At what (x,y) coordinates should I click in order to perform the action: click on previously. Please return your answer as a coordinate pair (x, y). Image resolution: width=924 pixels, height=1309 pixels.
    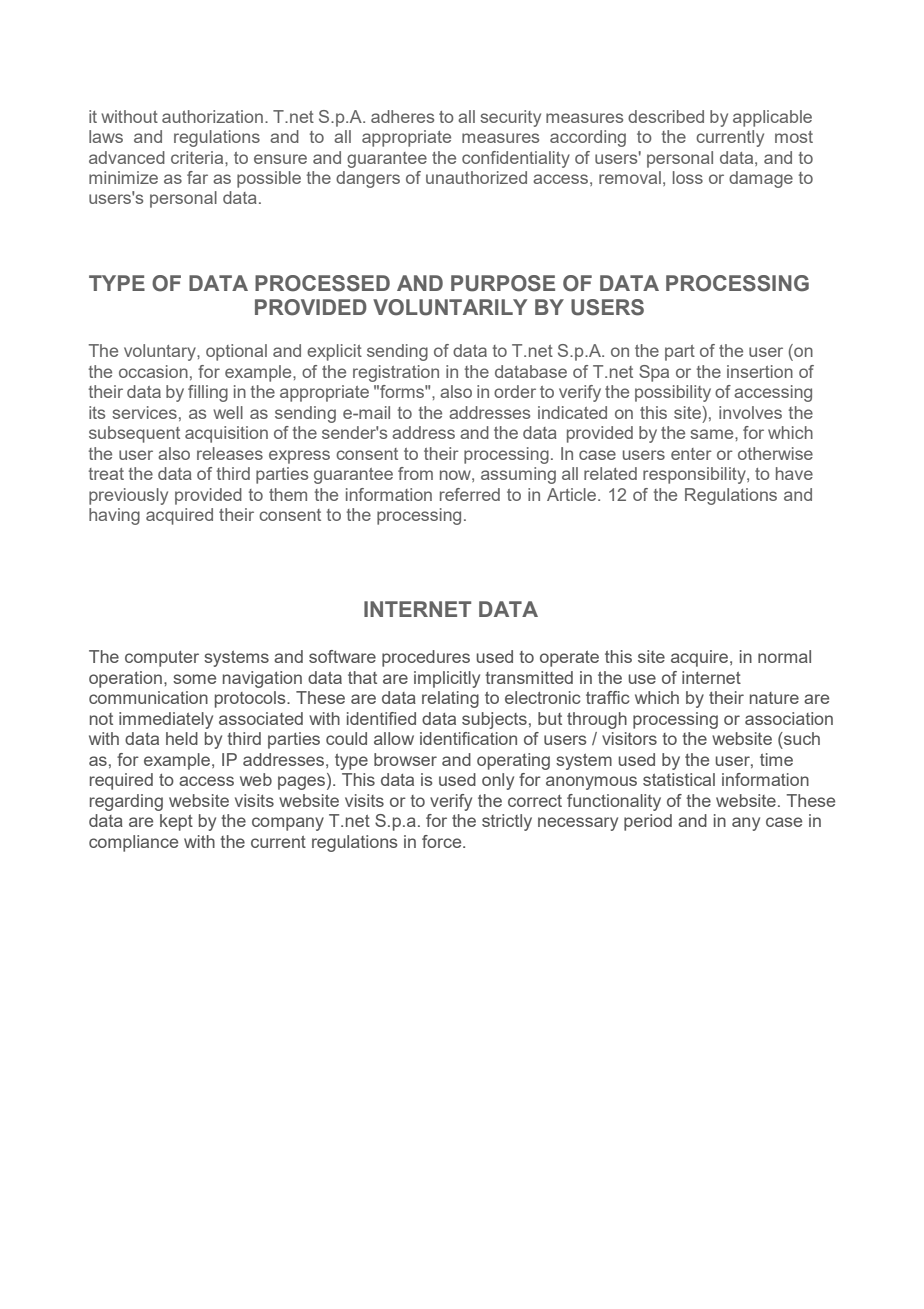
    Looking at the image, I should click on (128, 496).
